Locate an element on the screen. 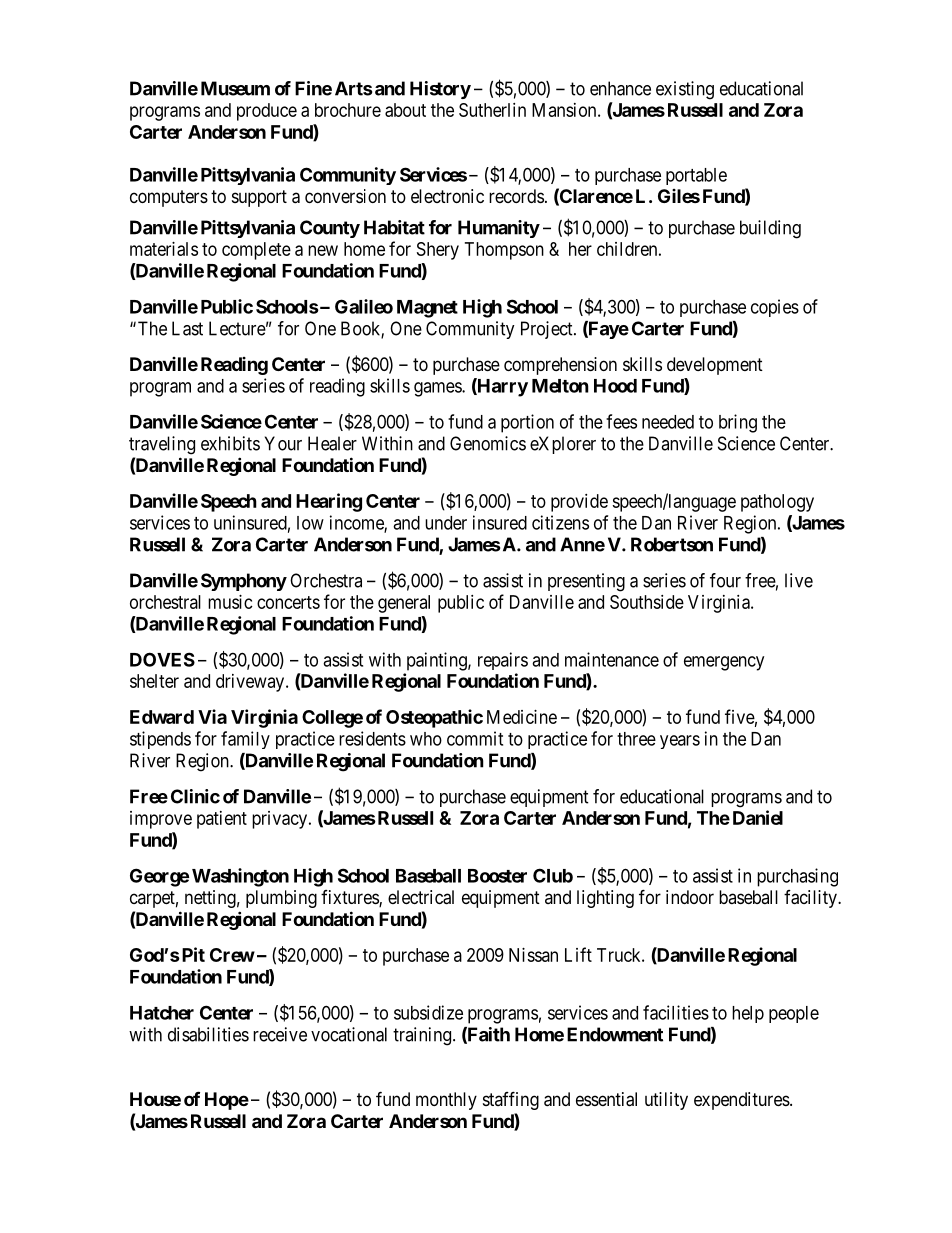 This screenshot has width=952, height=1233. History is located at coordinates (440, 90).
